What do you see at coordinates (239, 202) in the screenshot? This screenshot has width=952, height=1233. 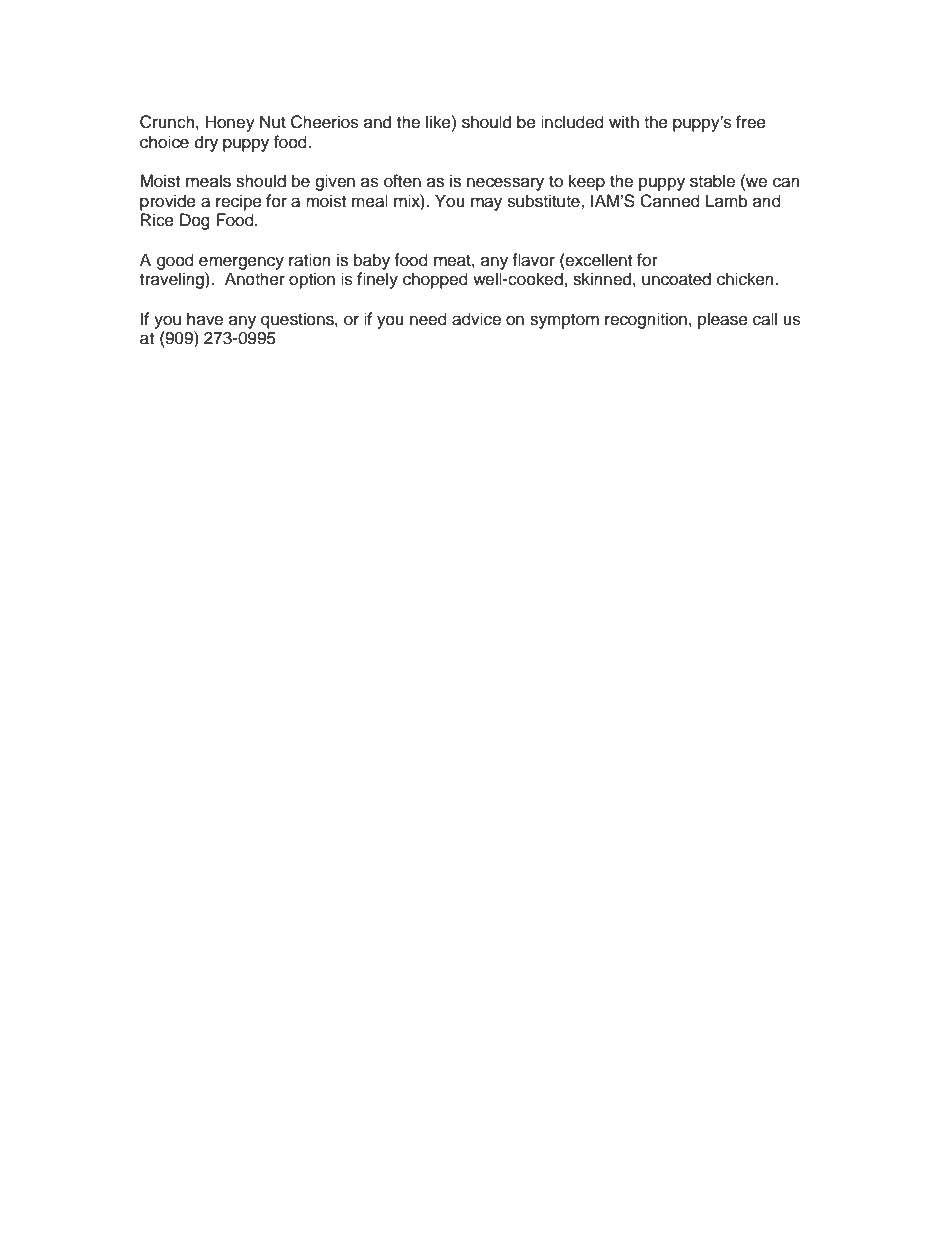 I see `recipe` at bounding box center [239, 202].
